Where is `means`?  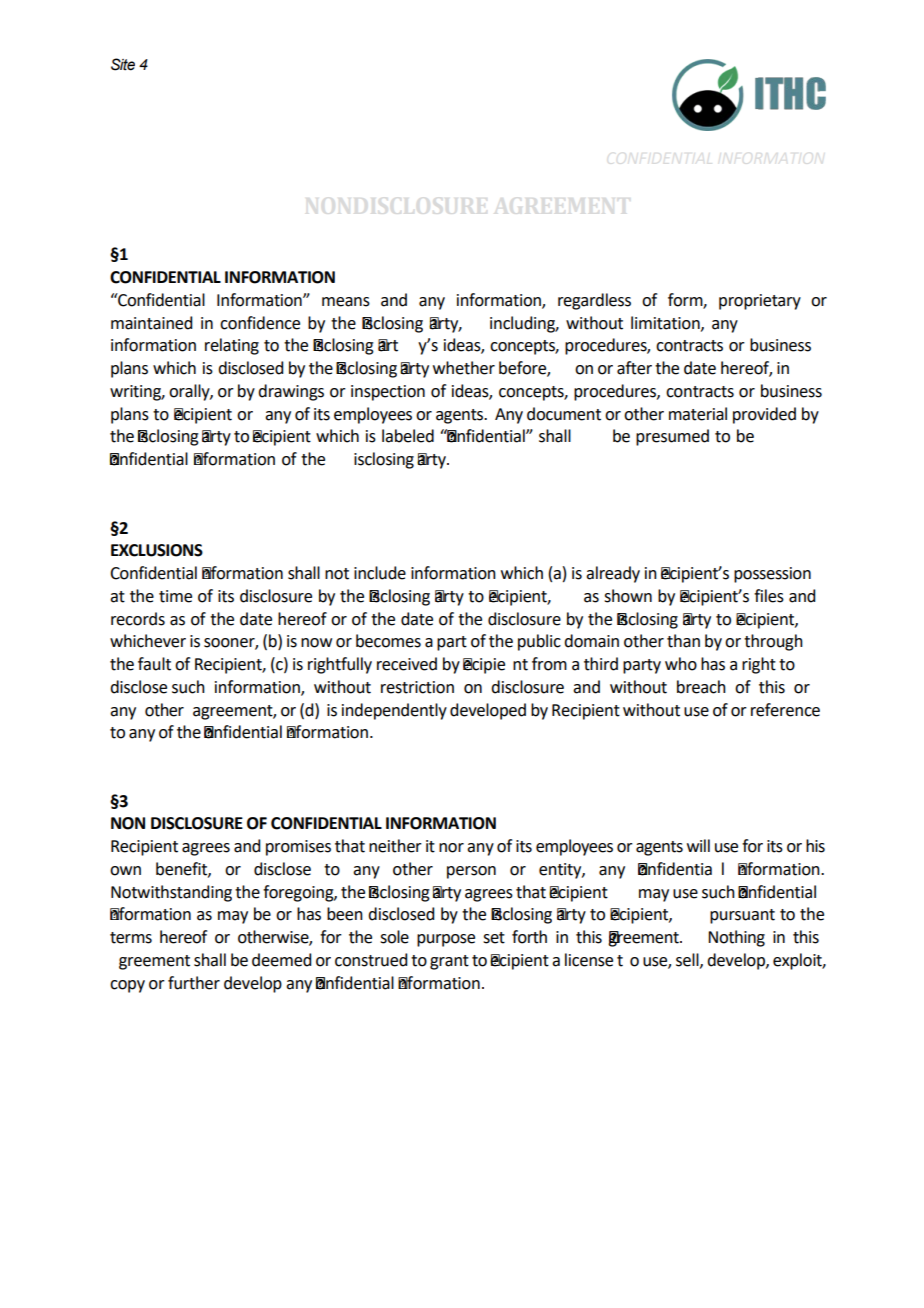
means is located at coordinates (346, 302).
